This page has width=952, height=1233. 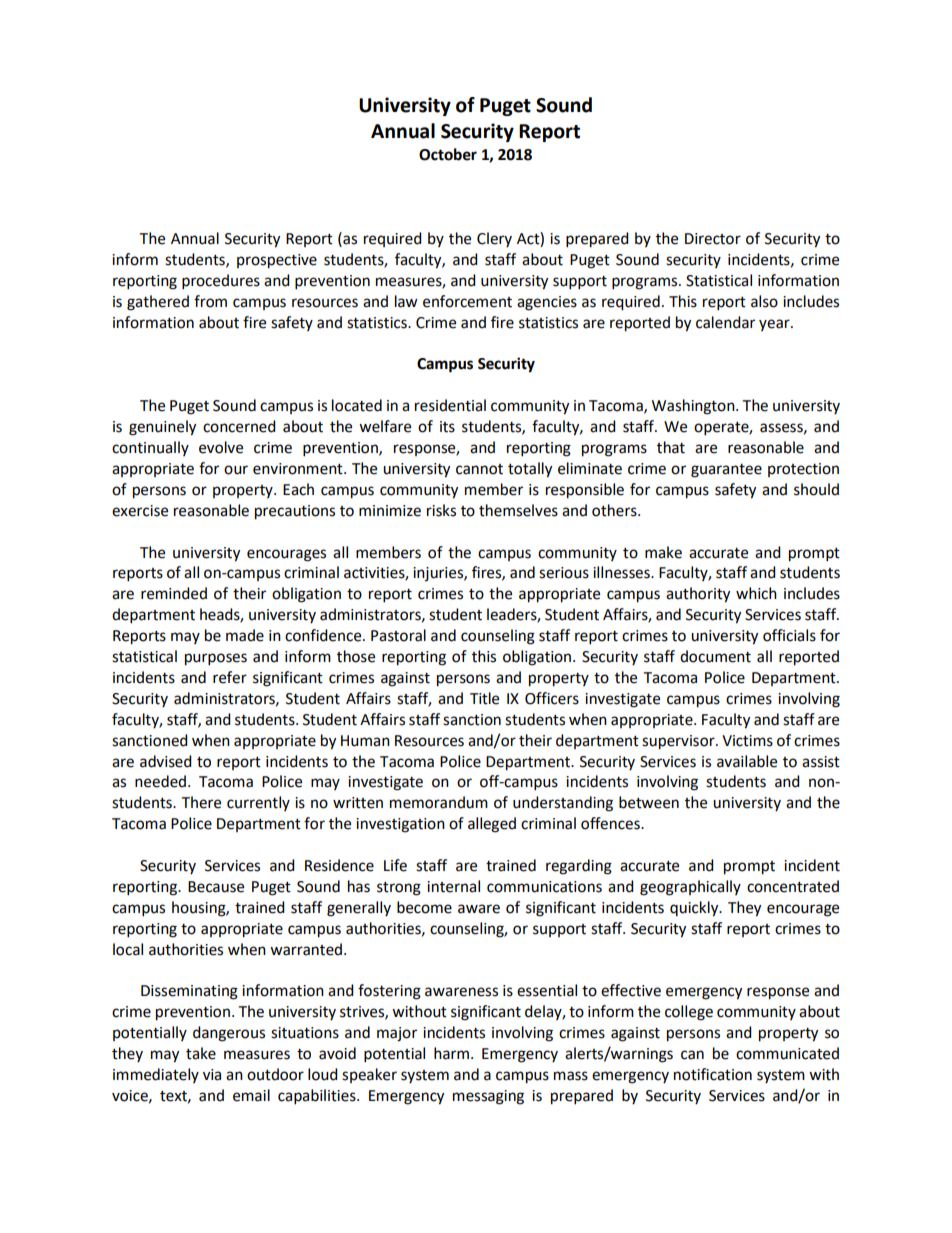 I want to click on Director, so click(x=713, y=239).
